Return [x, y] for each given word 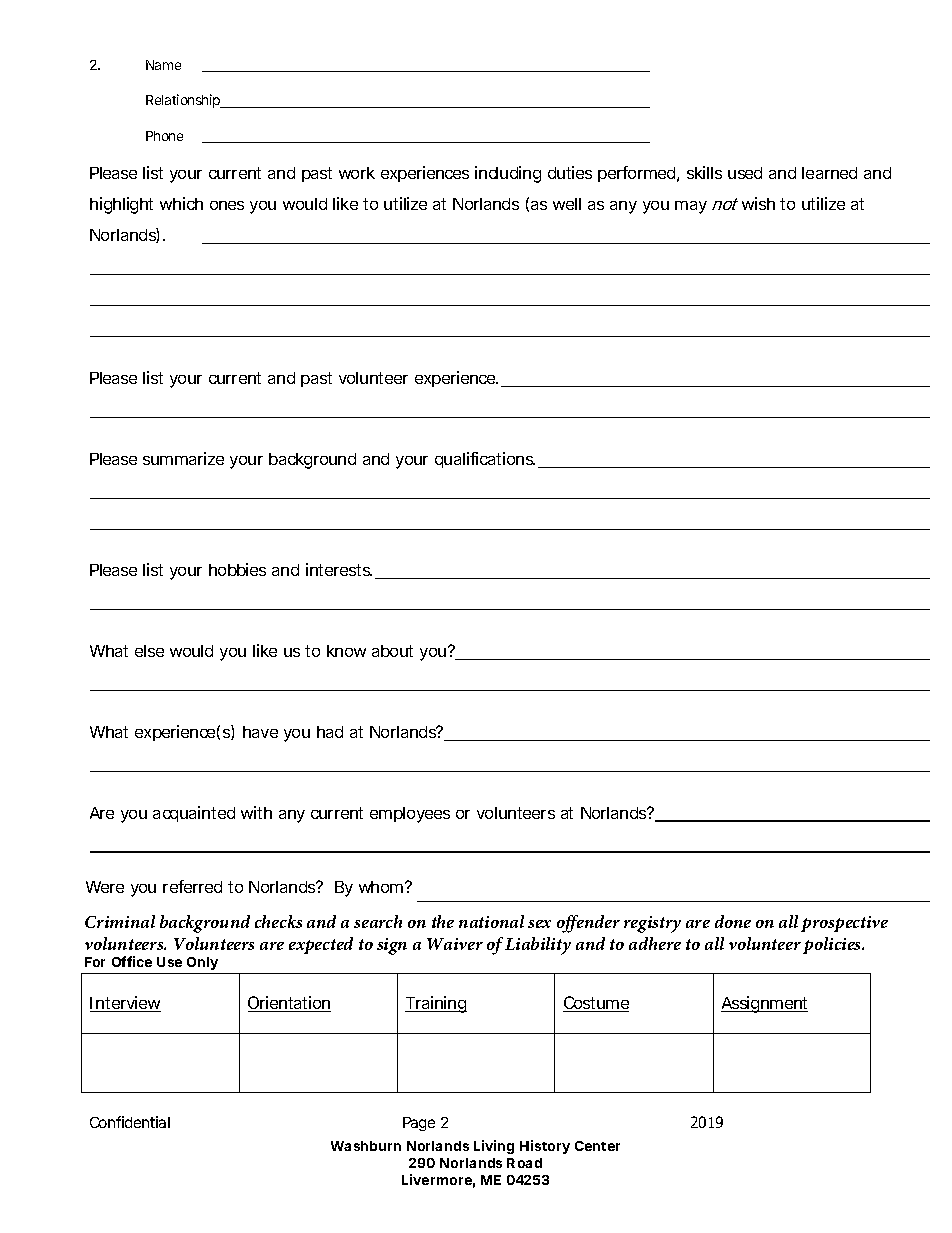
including [508, 174]
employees [410, 815]
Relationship [184, 101]
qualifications [485, 460]
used [745, 173]
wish [758, 203]
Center [597, 1146]
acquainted [194, 814]
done [733, 921]
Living [494, 1147]
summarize [183, 458]
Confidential [130, 1122]
